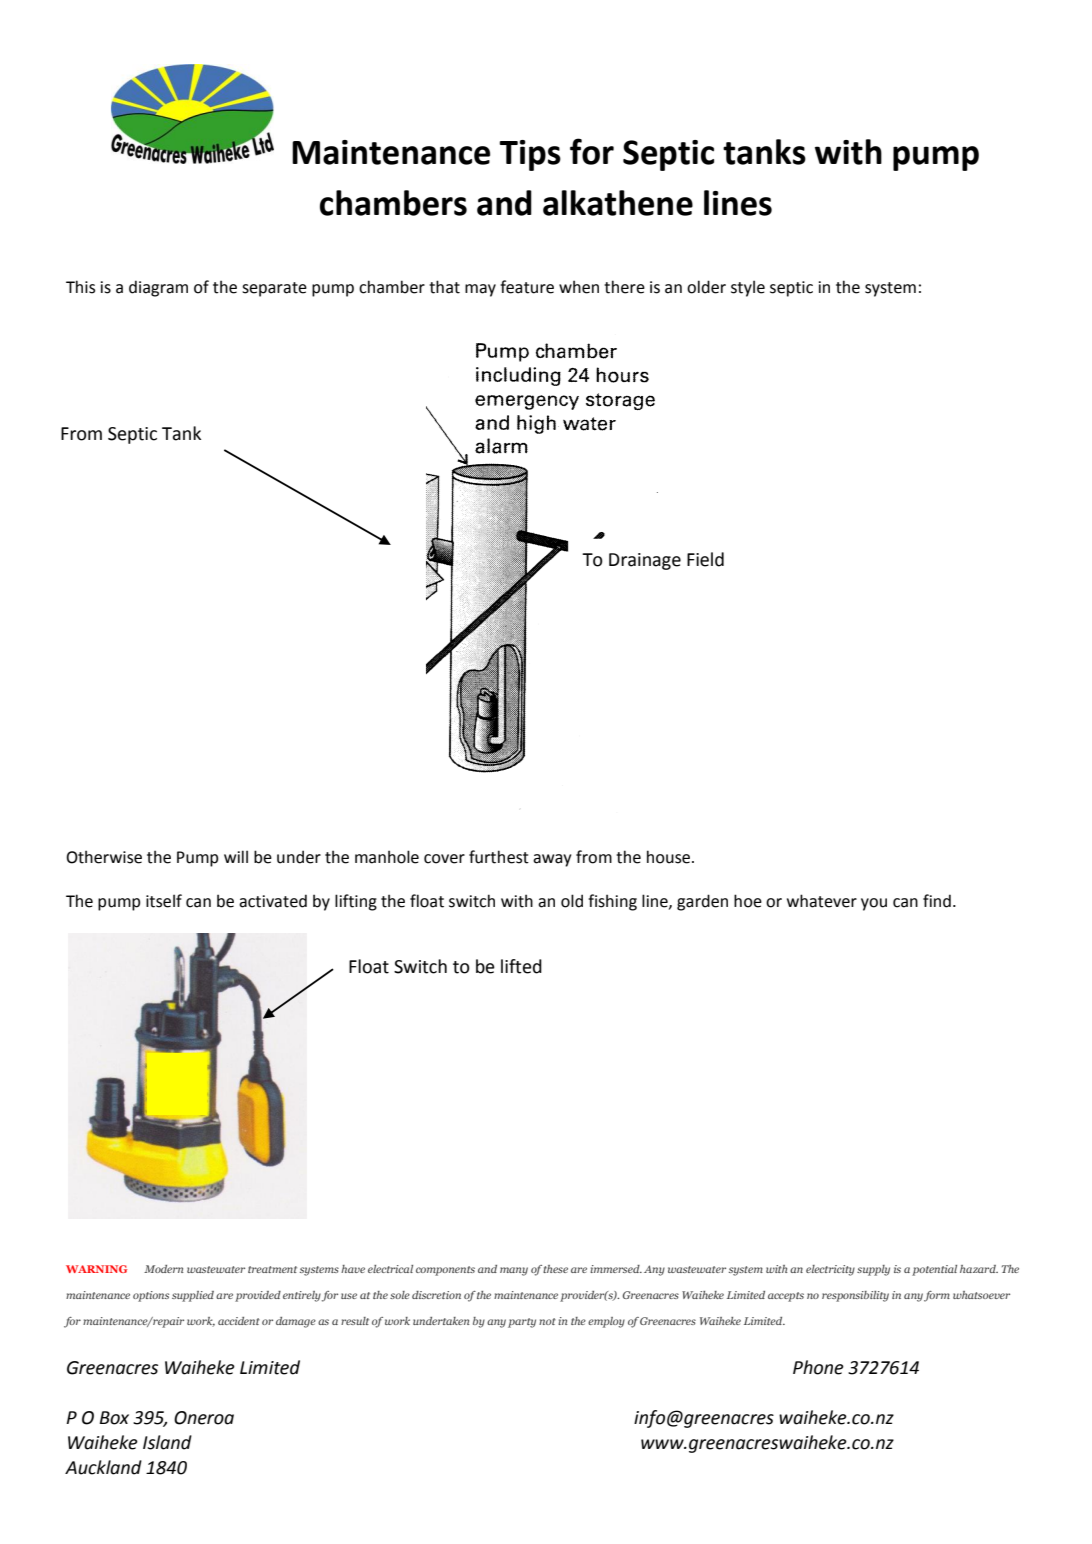 The height and width of the page is (1544, 1092). I want to click on lifted, so click(521, 966).
